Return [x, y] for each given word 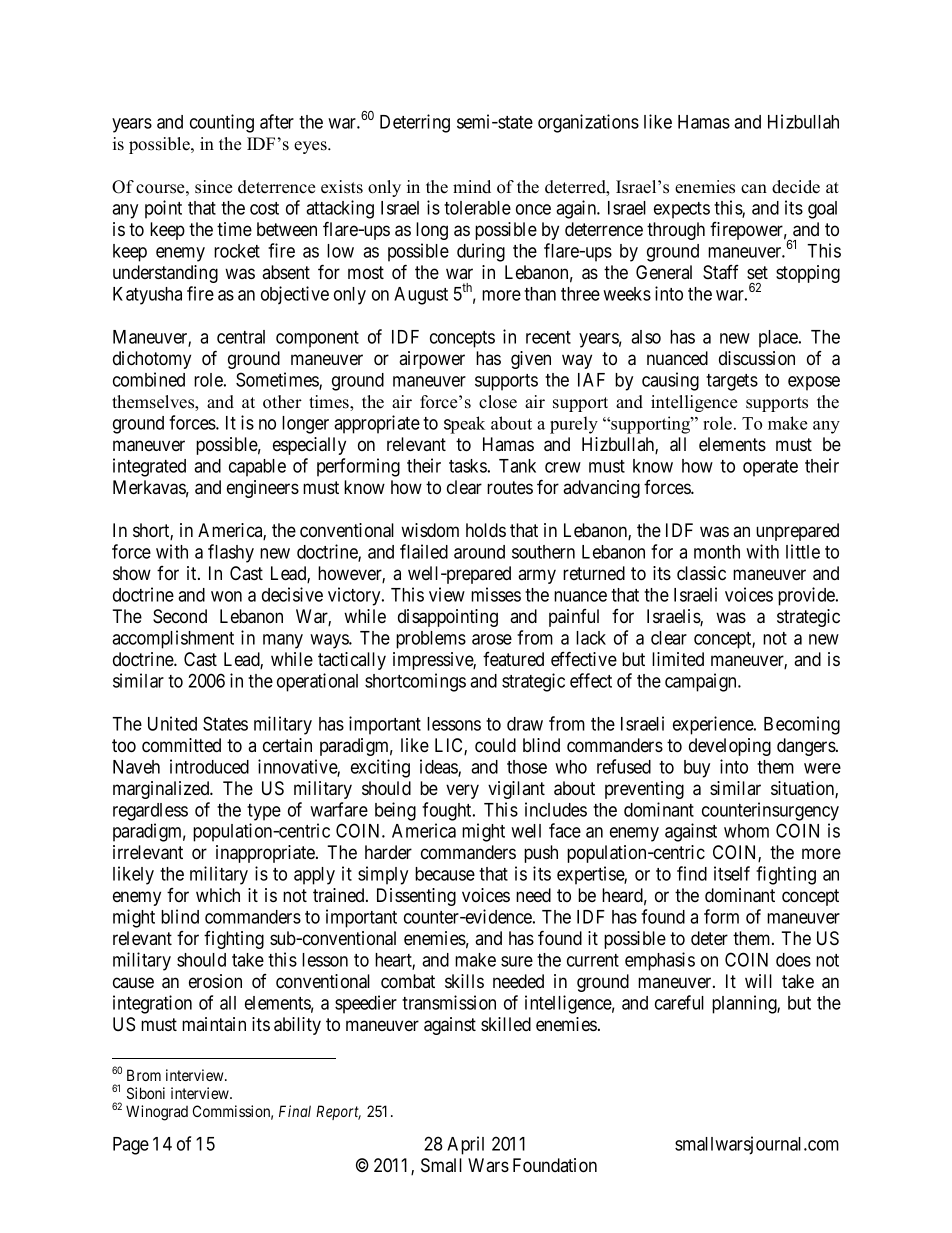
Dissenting [416, 897]
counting [222, 123]
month [717, 552]
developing [730, 747]
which [218, 895]
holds [486, 530]
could [495, 745]
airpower [432, 360]
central [241, 337]
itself [732, 873]
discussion [757, 358]
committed [181, 745]
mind [472, 186]
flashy [231, 553]
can [754, 189]
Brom [144, 1075]
